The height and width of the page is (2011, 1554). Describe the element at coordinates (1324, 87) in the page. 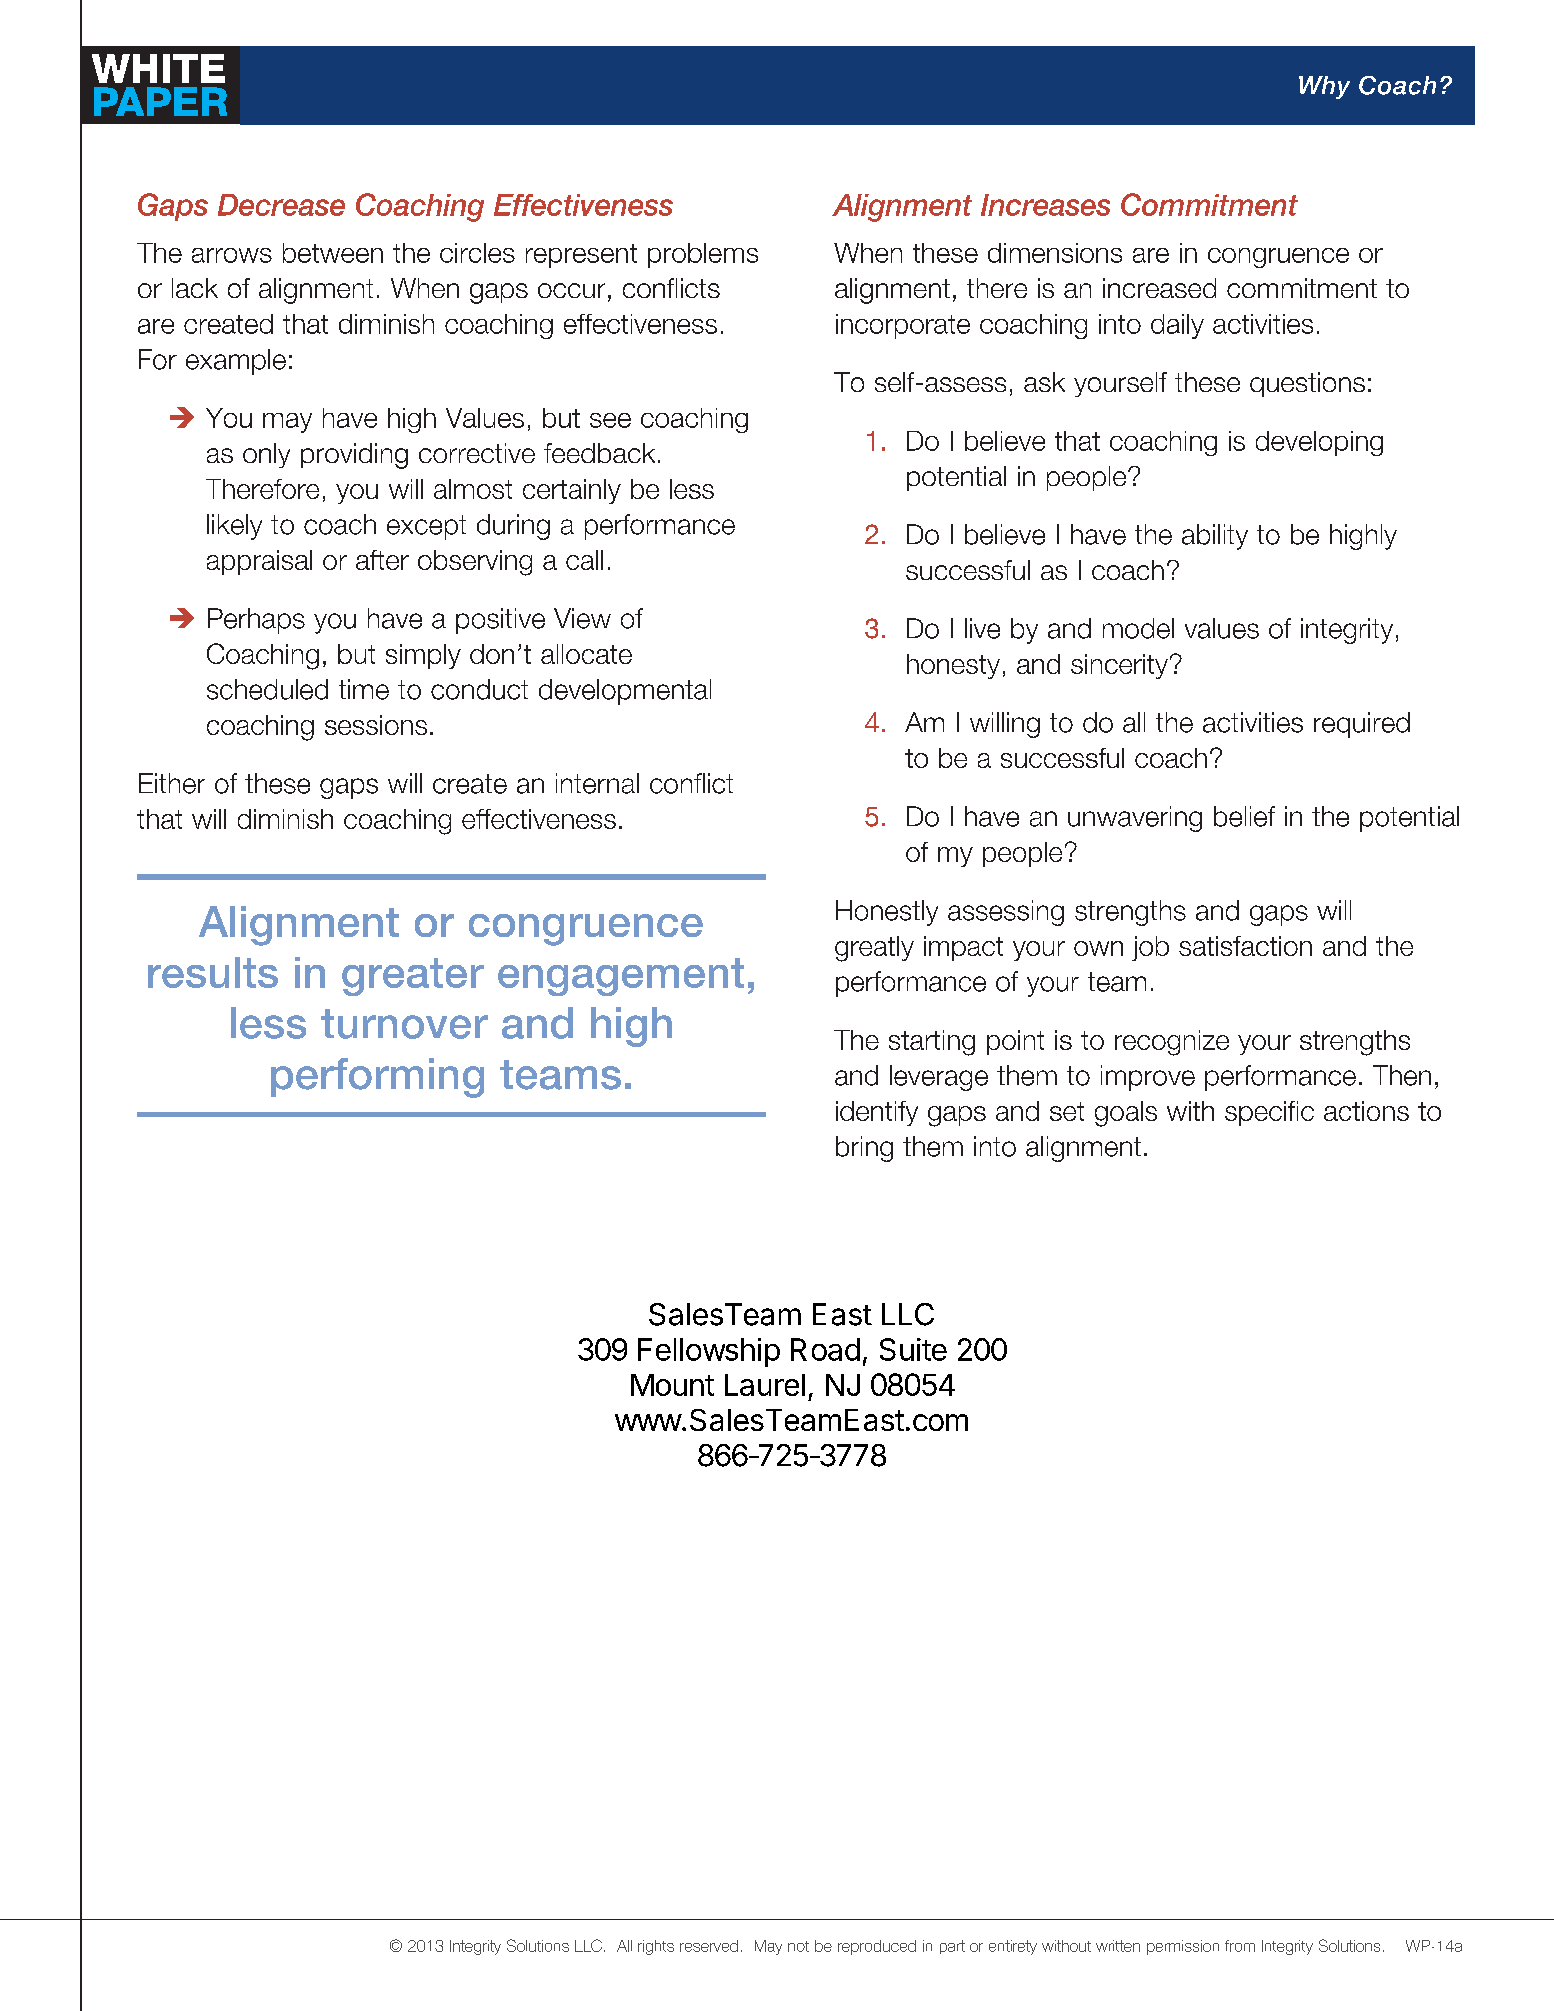

I see `Why` at that location.
